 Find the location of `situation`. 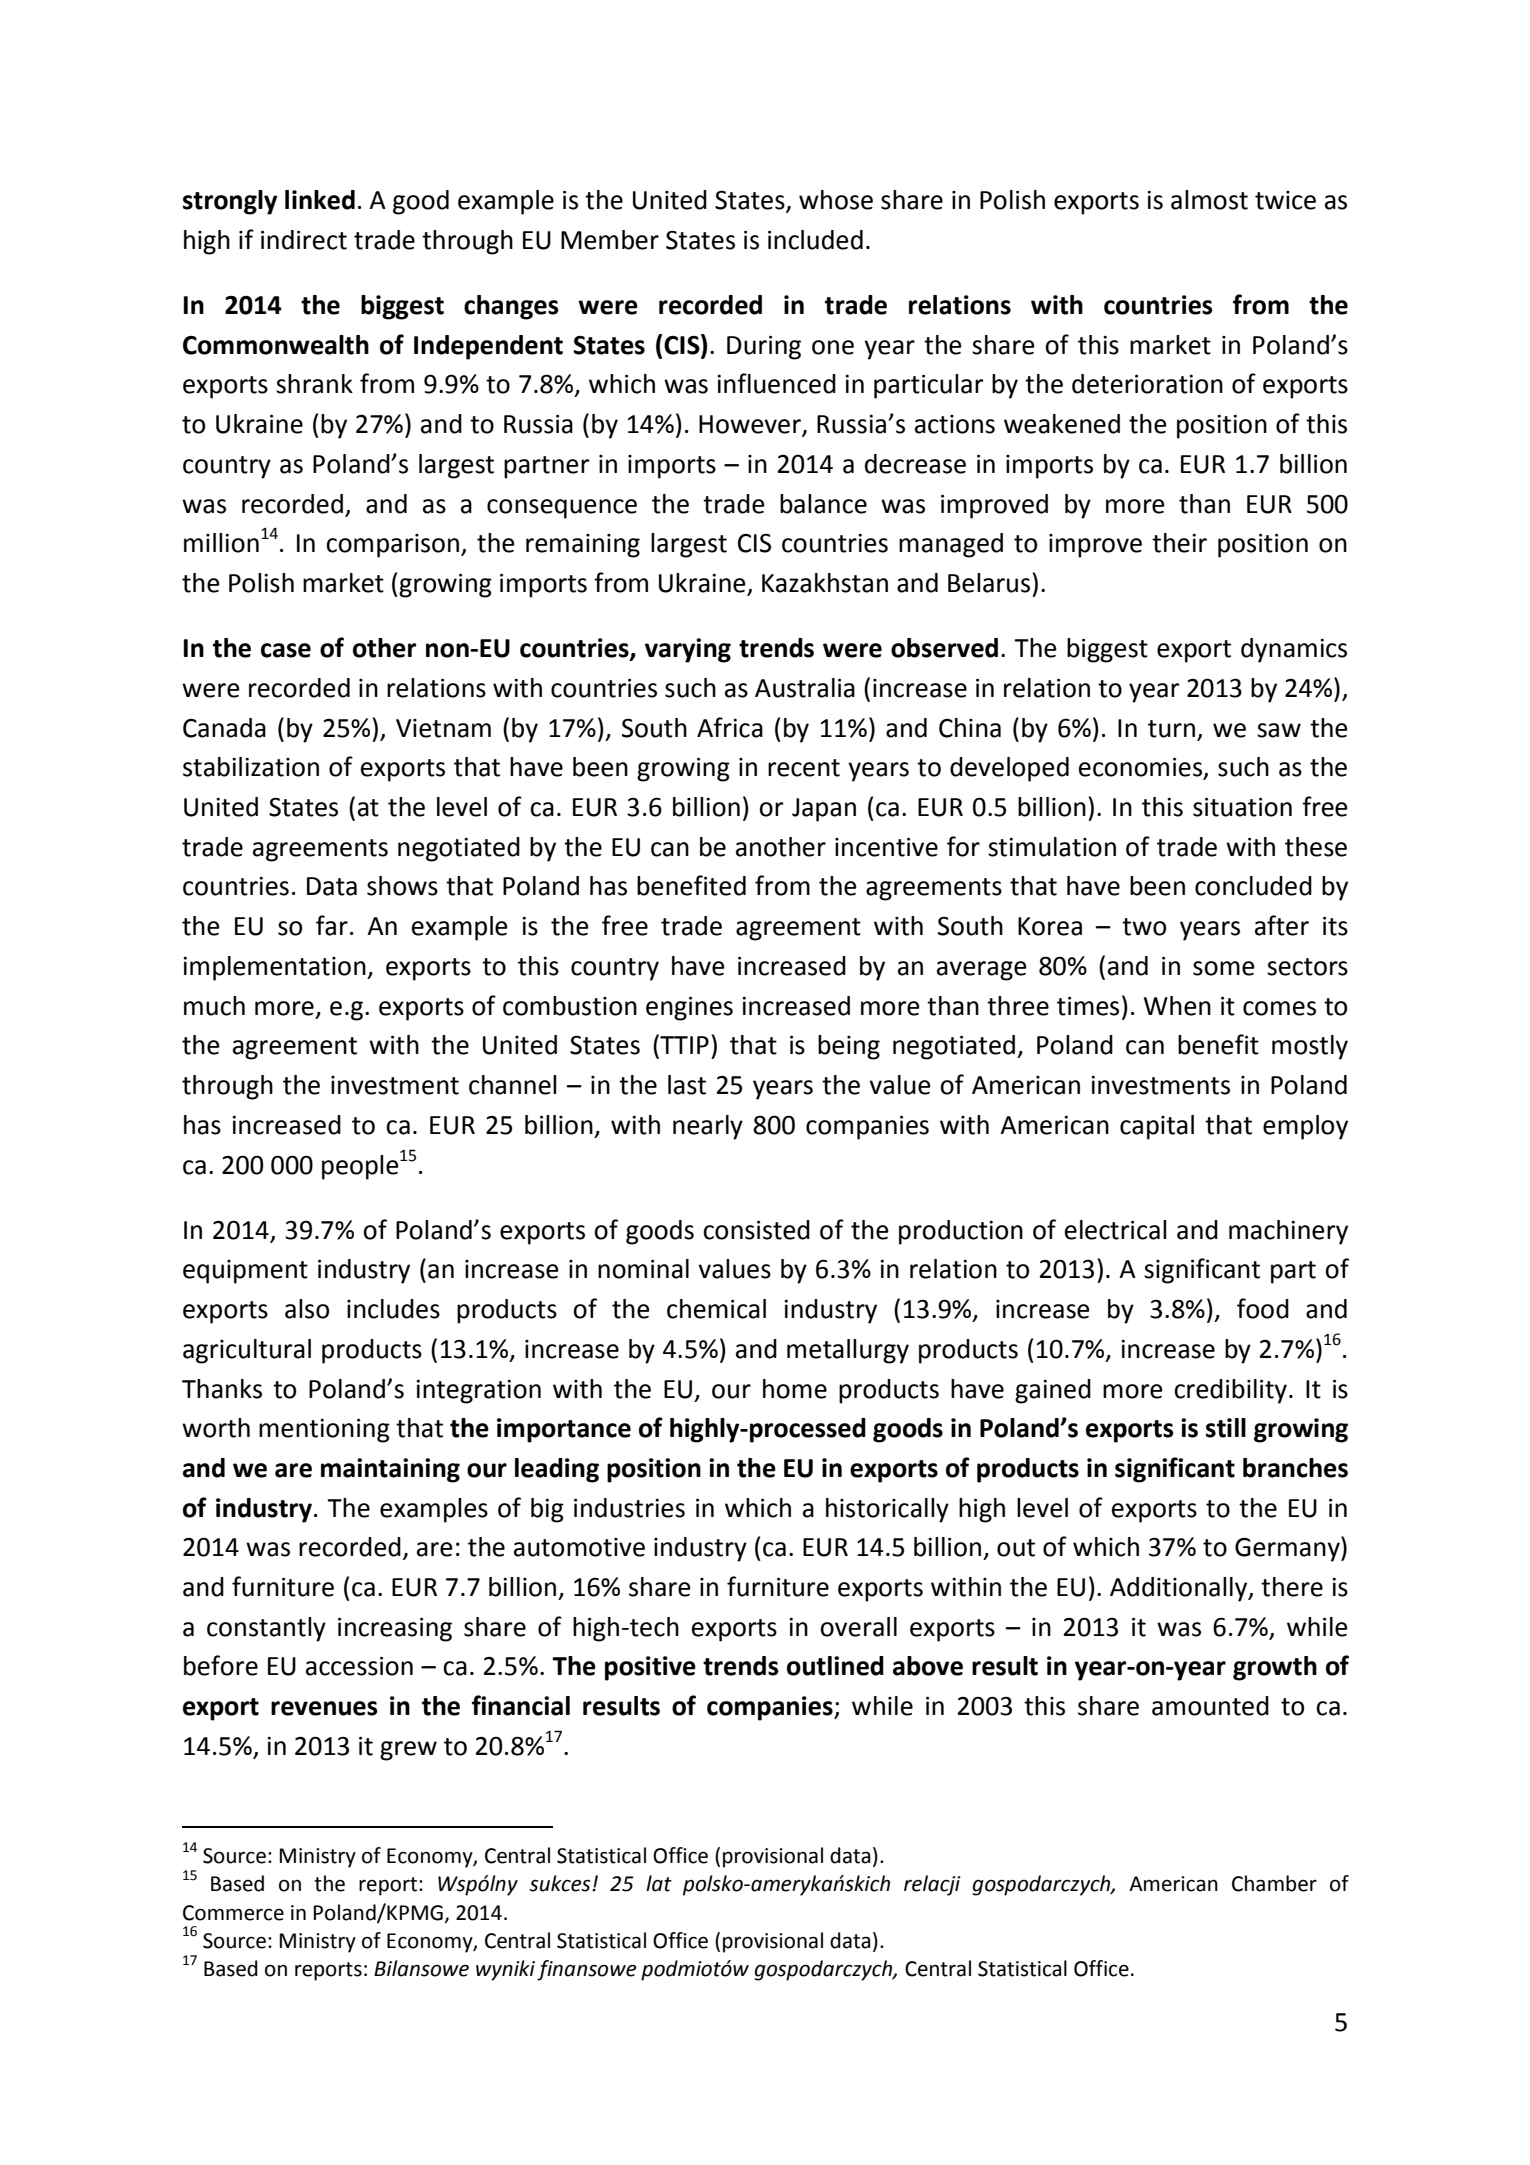

situation is located at coordinates (1242, 807).
